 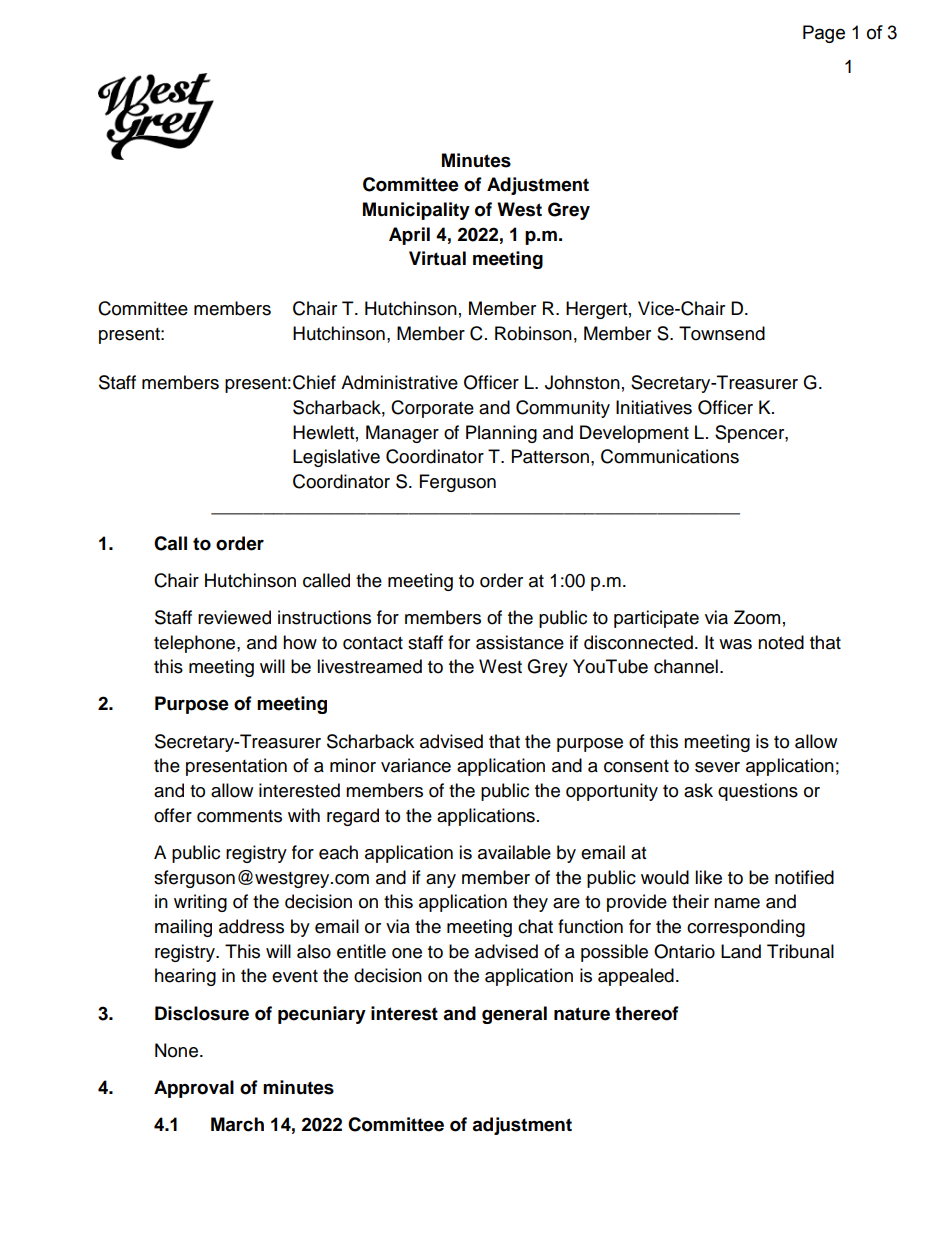 What do you see at coordinates (824, 34) in the screenshot?
I see `Page` at bounding box center [824, 34].
